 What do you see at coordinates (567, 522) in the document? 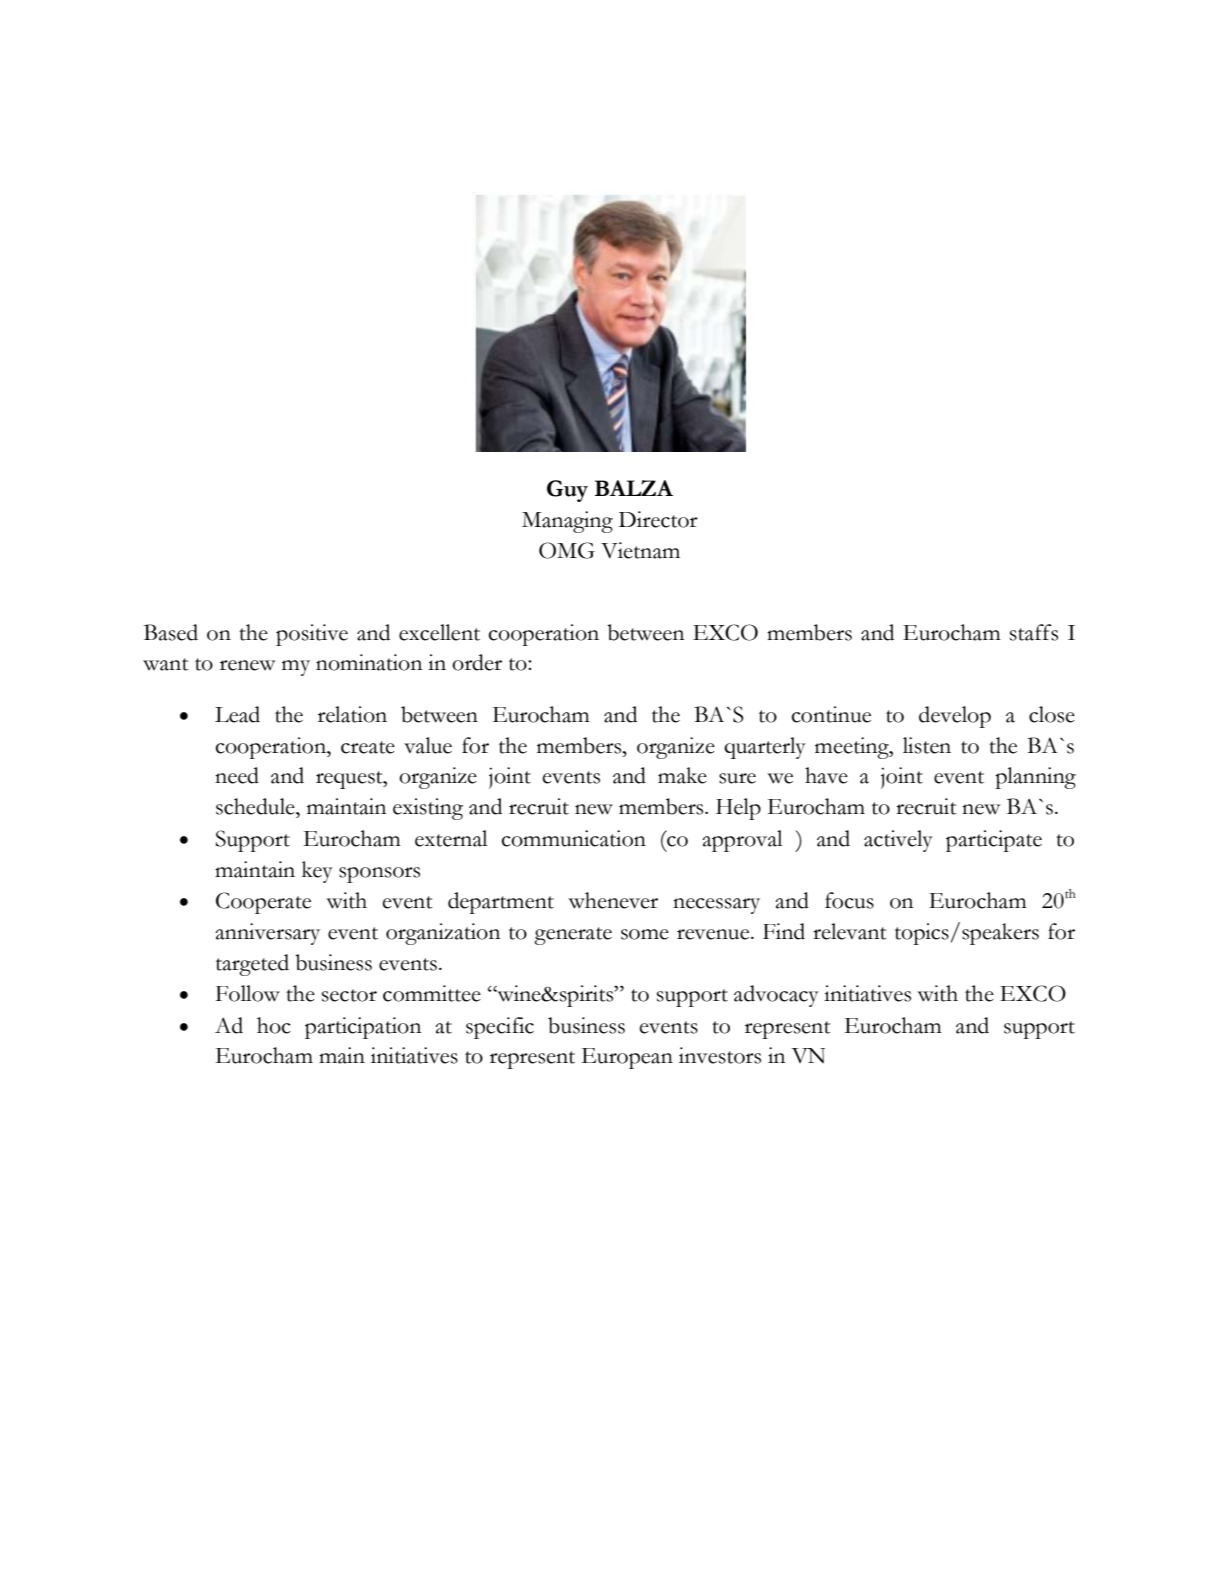
I see `Managing` at bounding box center [567, 522].
